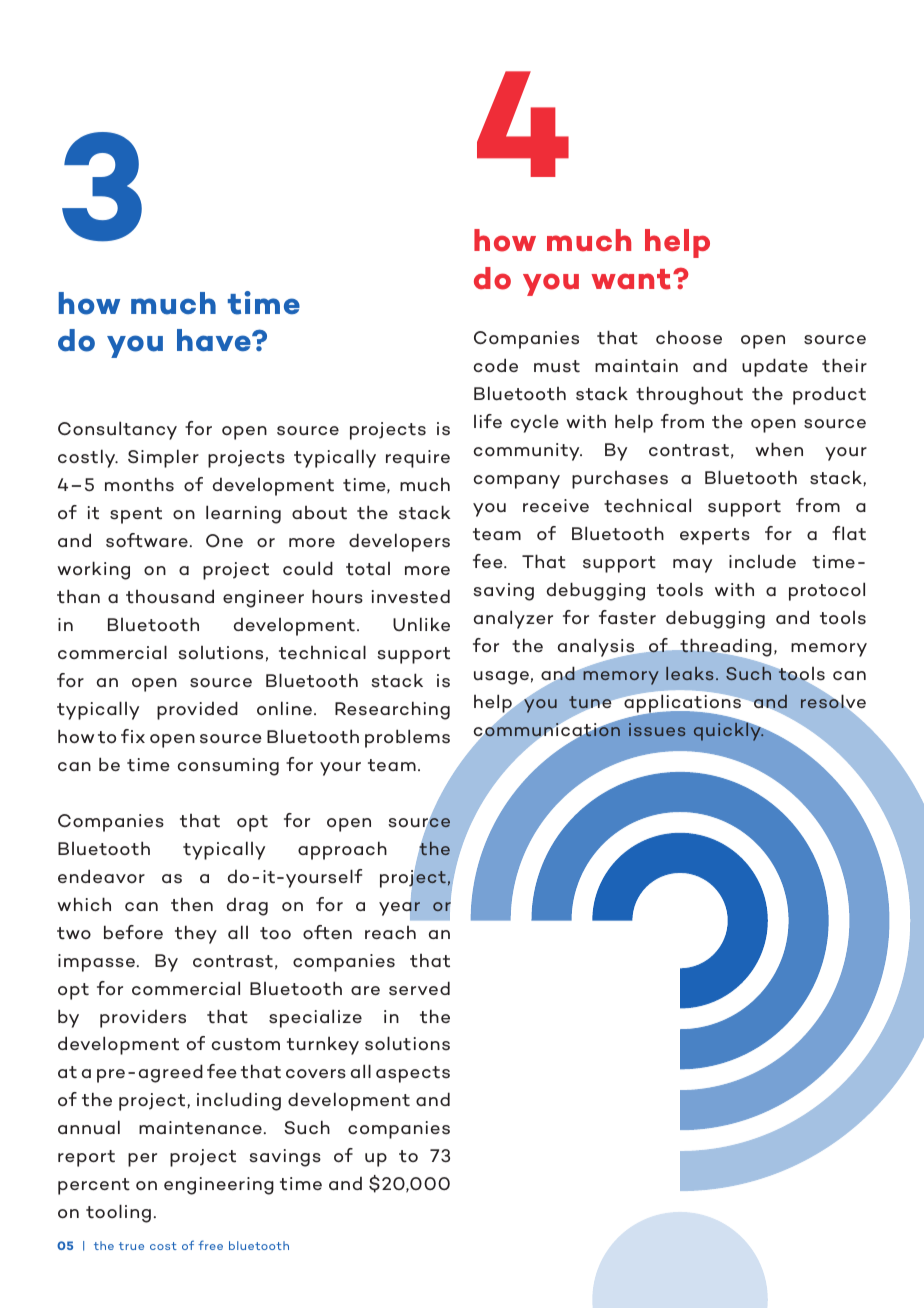  Describe the element at coordinates (133, 736) in the document. I see `fix` at that location.
